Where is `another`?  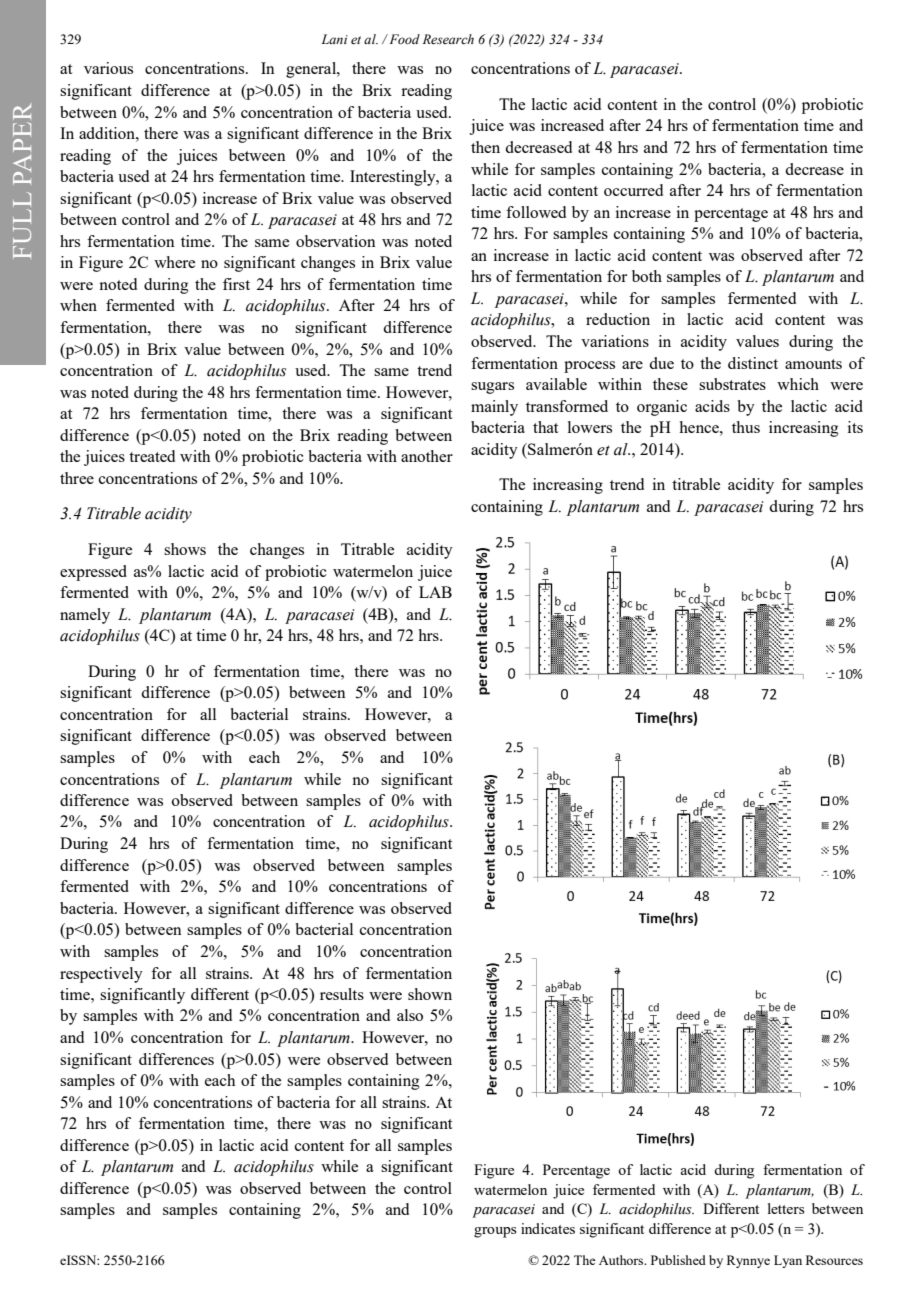
another is located at coordinates (427, 456).
